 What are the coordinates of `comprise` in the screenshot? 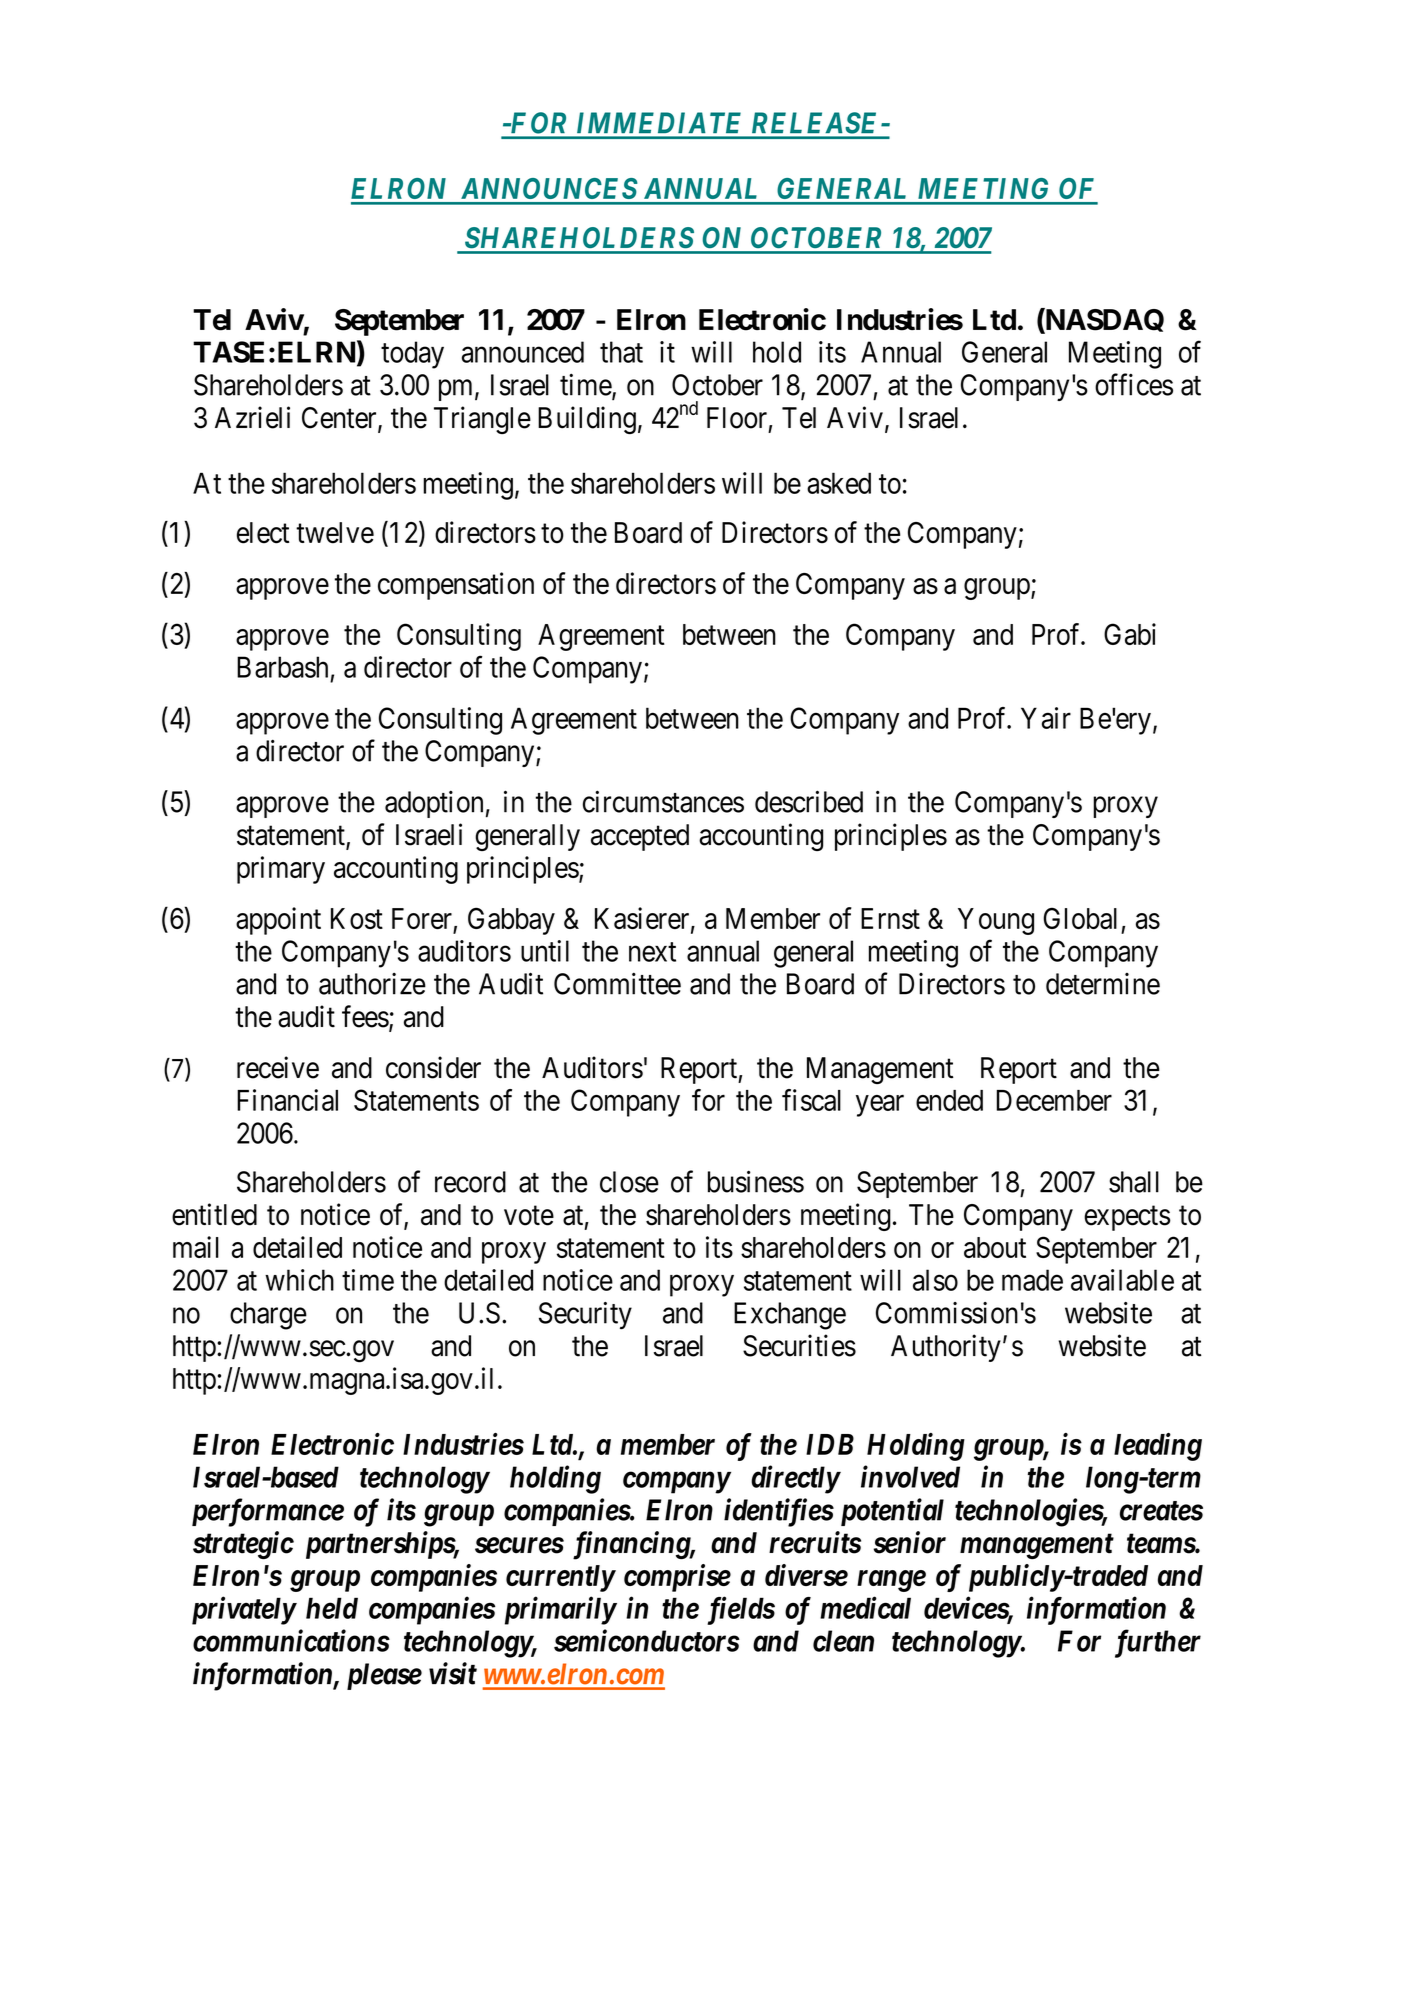 It's located at (677, 1578).
